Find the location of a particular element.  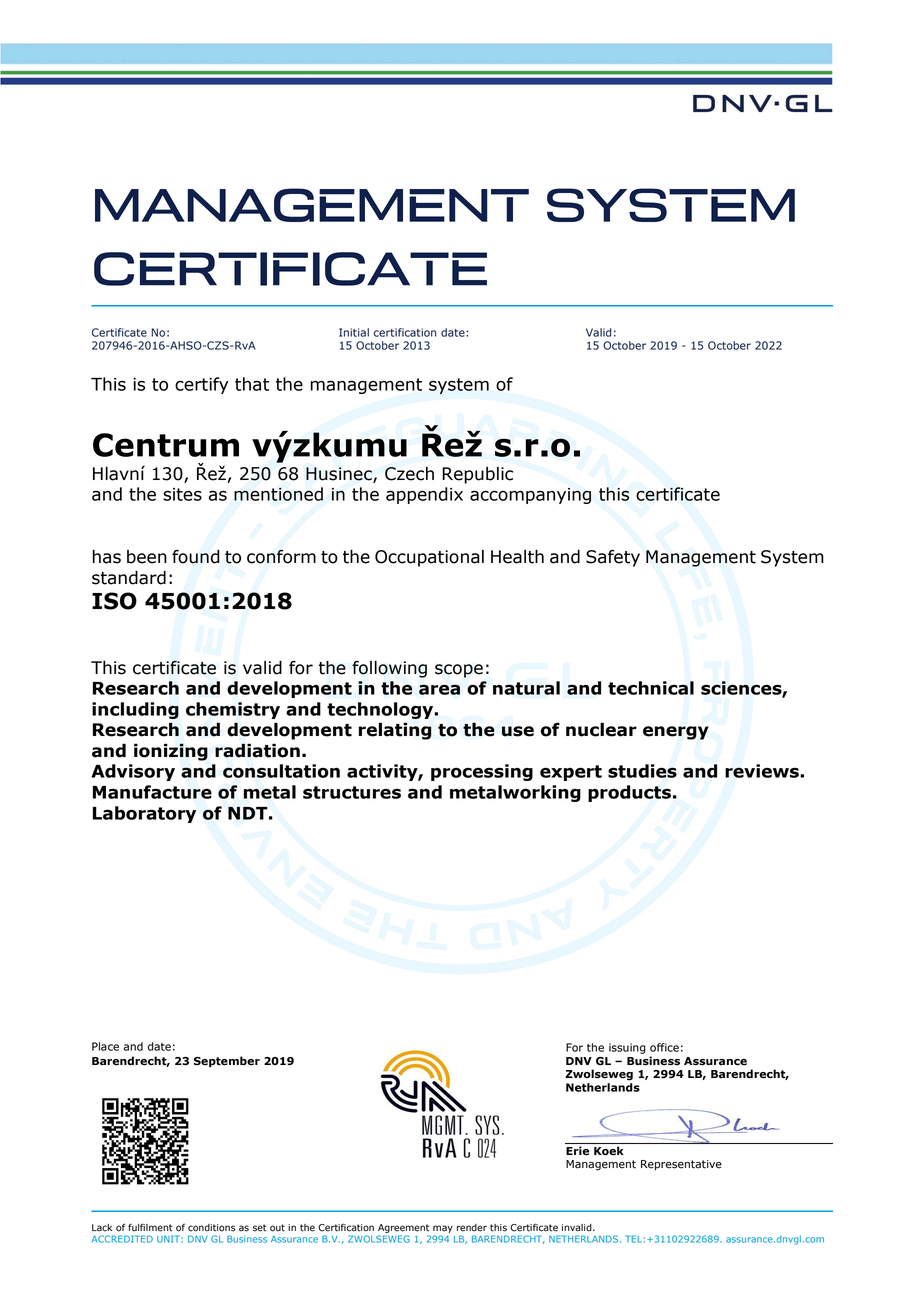

accompanying is located at coordinates (530, 496).
